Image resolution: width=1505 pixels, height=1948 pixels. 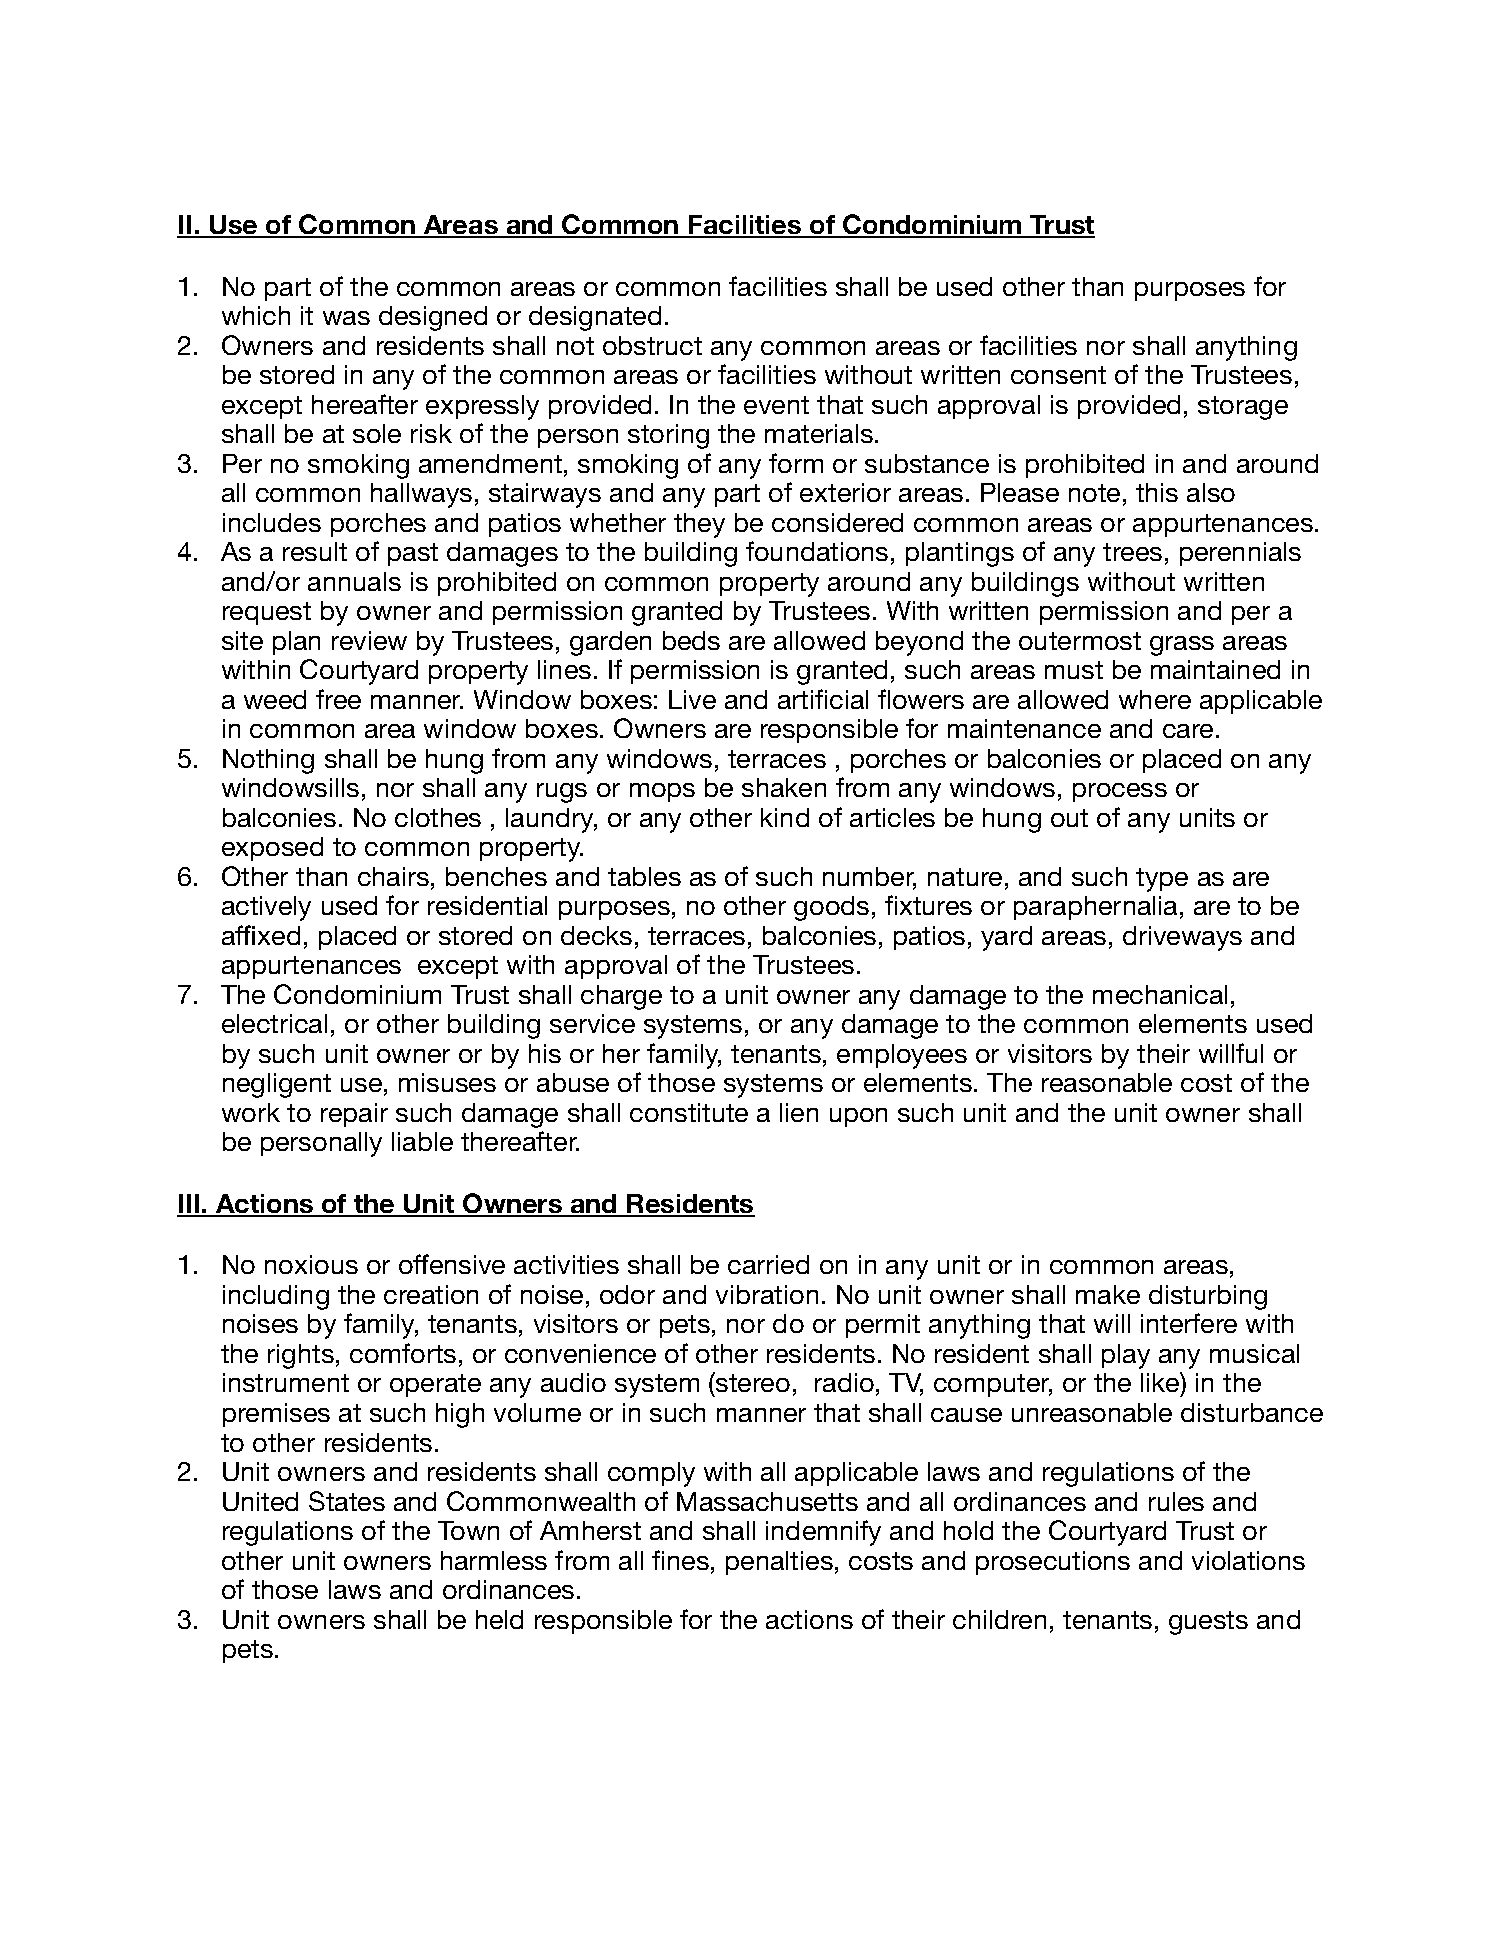 I want to click on fines, so click(x=680, y=1560).
